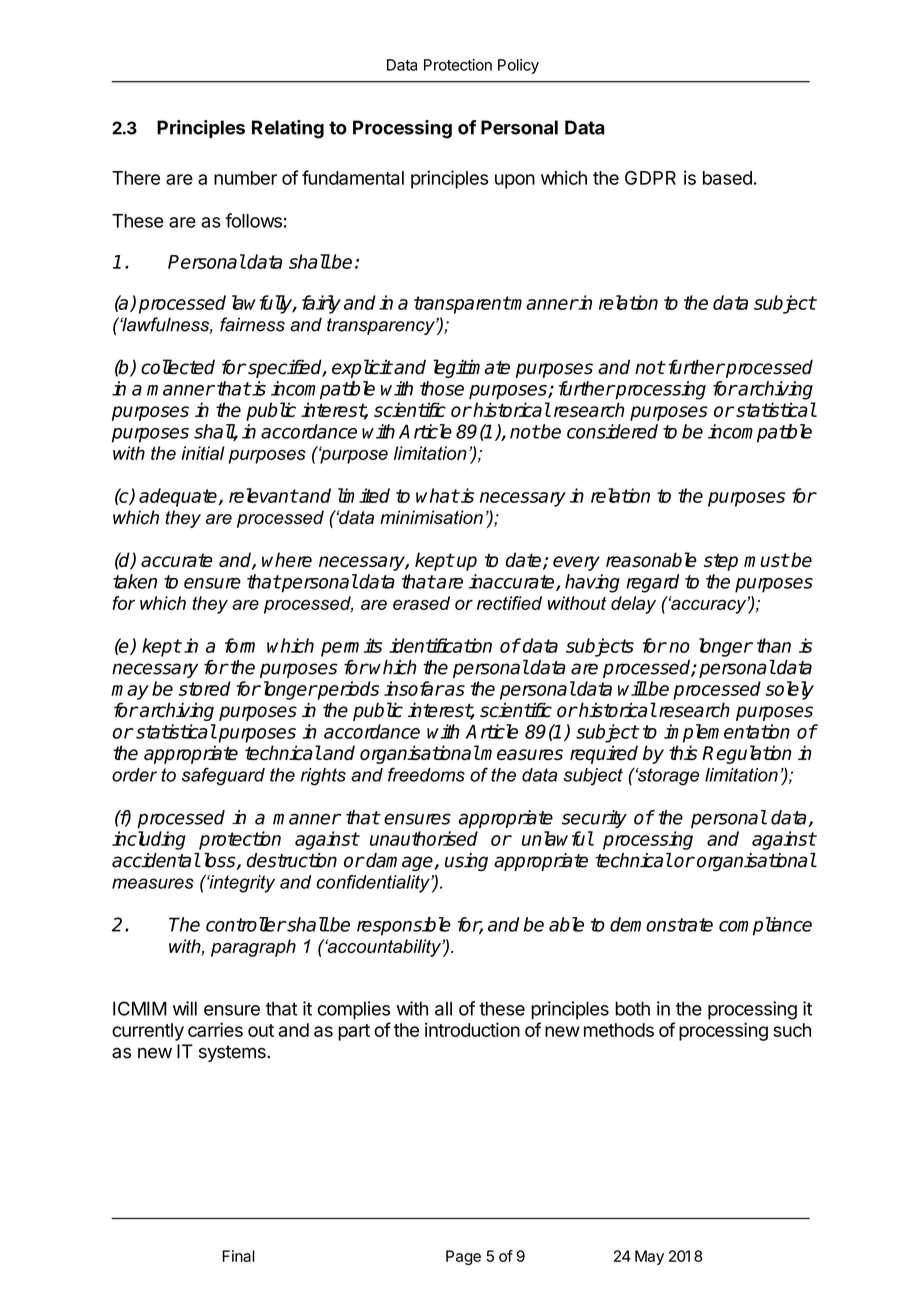 The width and height of the page is (924, 1308). I want to click on using, so click(466, 862).
